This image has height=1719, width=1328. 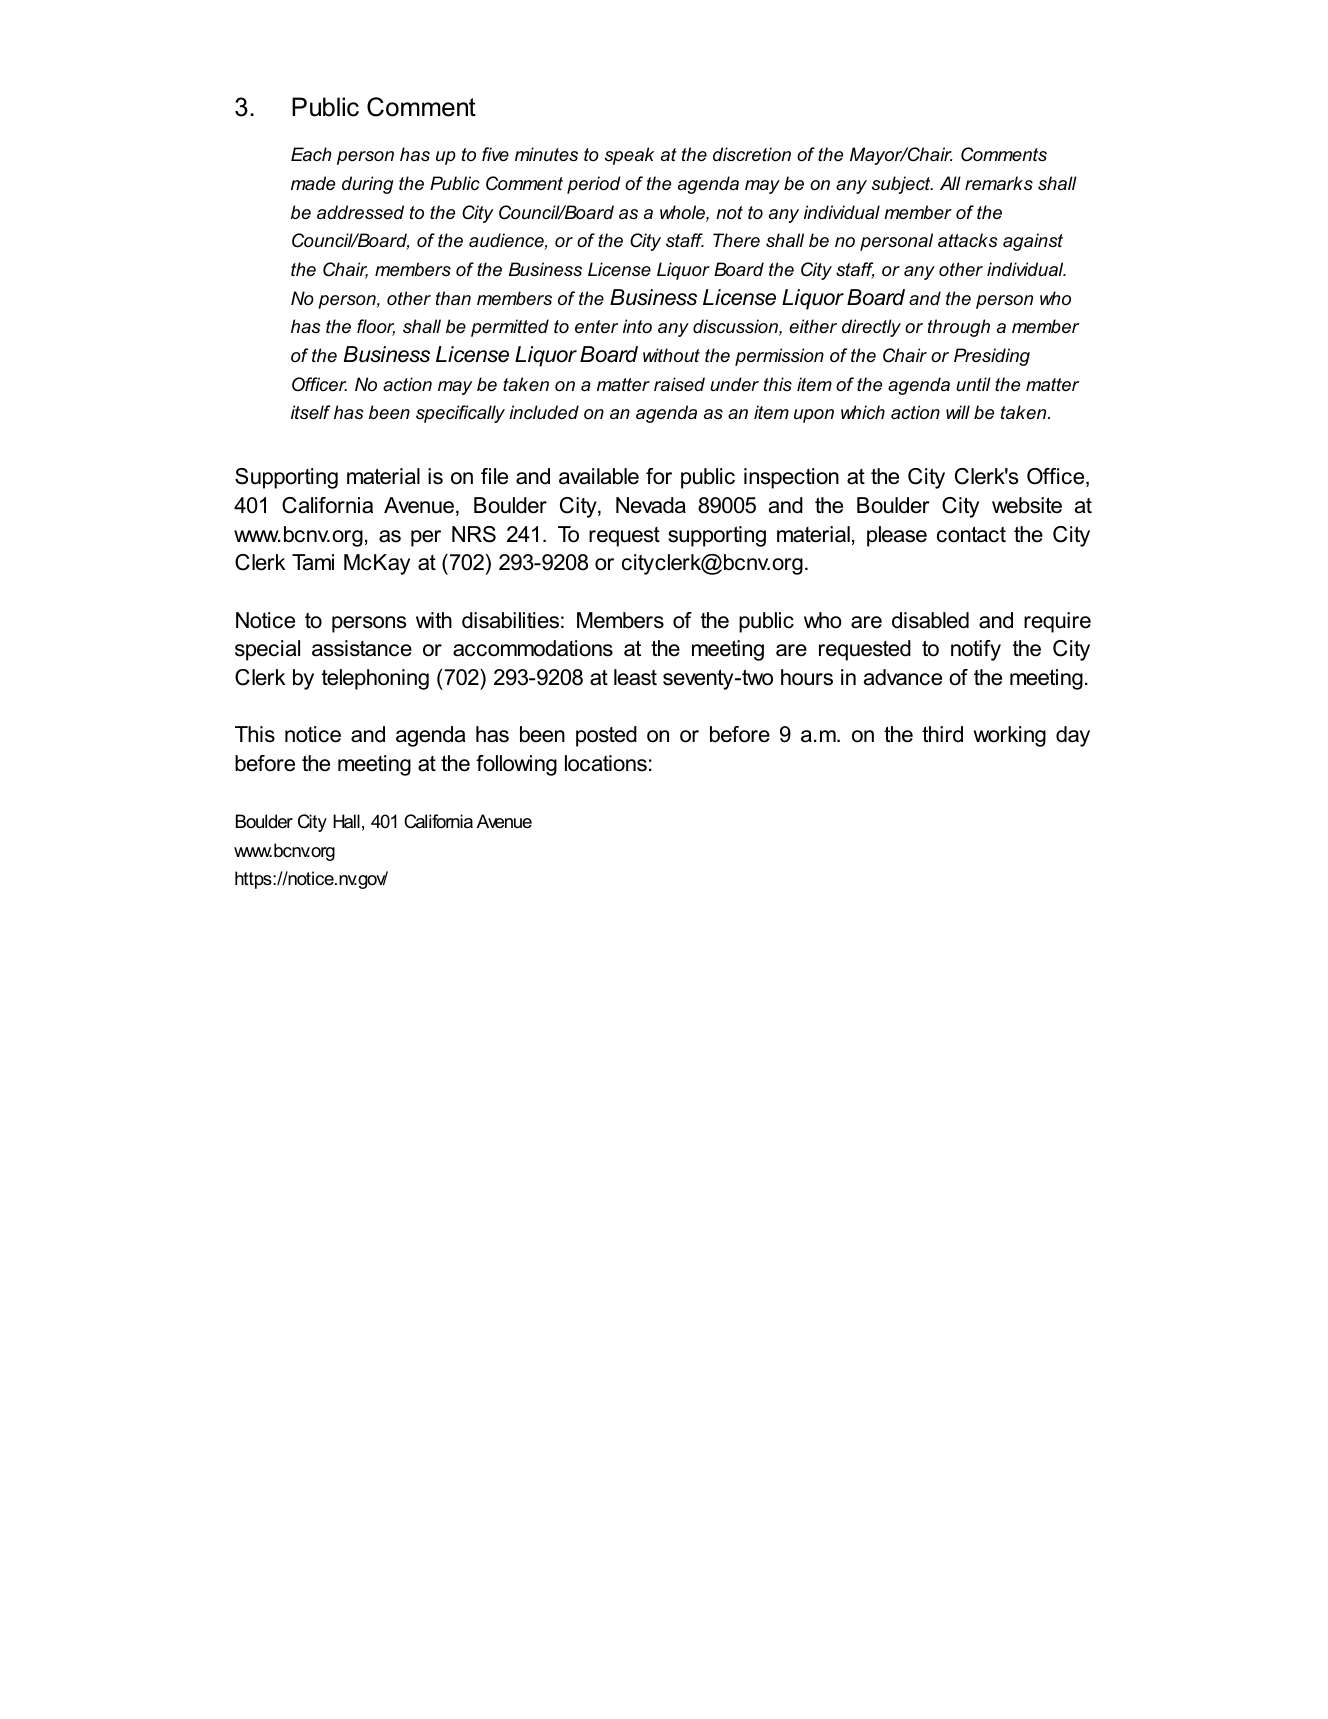 I want to click on during, so click(x=367, y=185).
